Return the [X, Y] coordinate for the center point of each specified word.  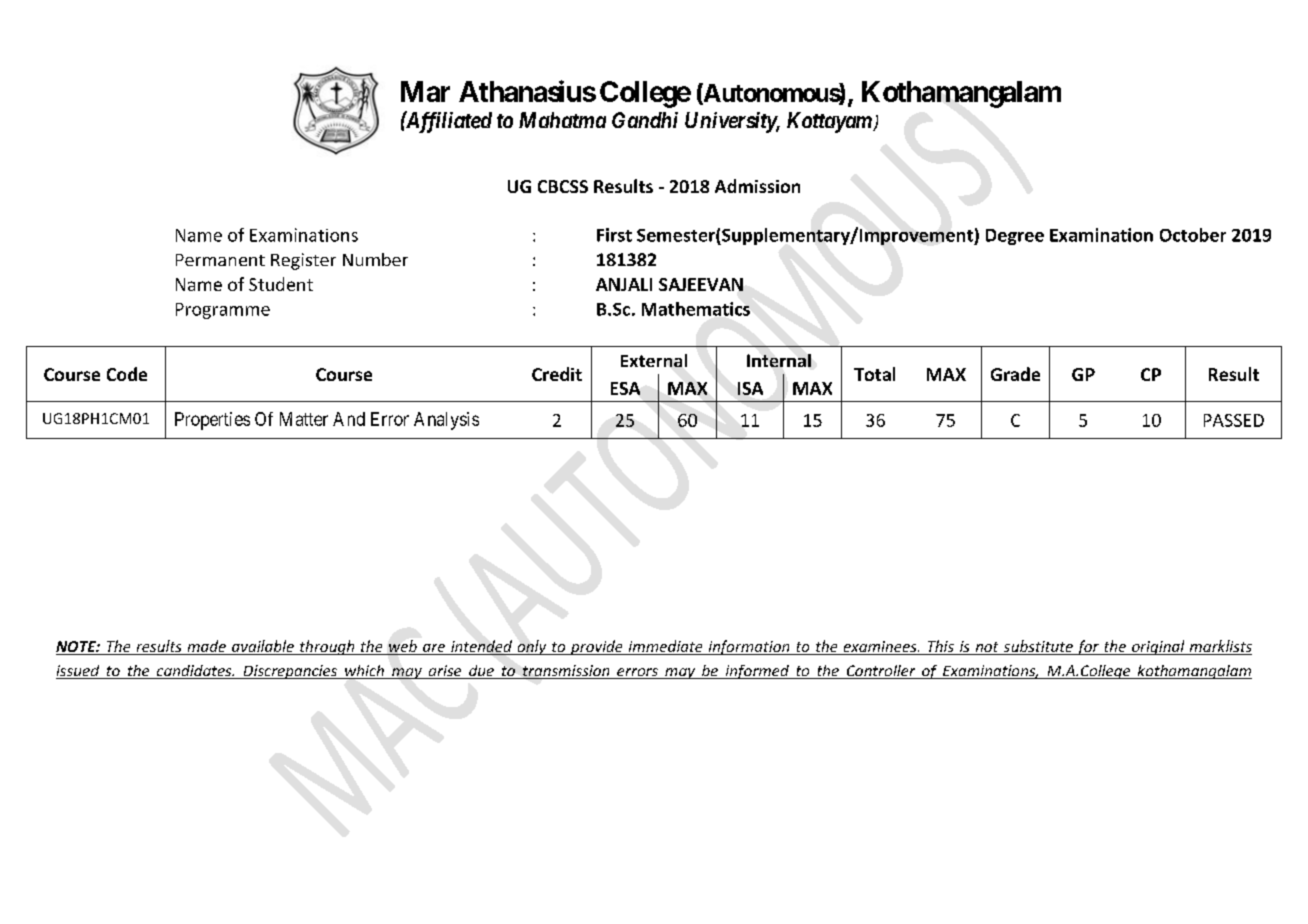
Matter [304, 419]
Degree [1015, 237]
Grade [1015, 374]
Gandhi [645, 120]
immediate [665, 647]
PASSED [1234, 420]
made [206, 647]
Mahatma [562, 120]
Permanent [220, 260]
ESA [625, 388]
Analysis [446, 421]
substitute [1038, 647]
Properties [212, 421]
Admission [757, 186]
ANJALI [624, 284]
